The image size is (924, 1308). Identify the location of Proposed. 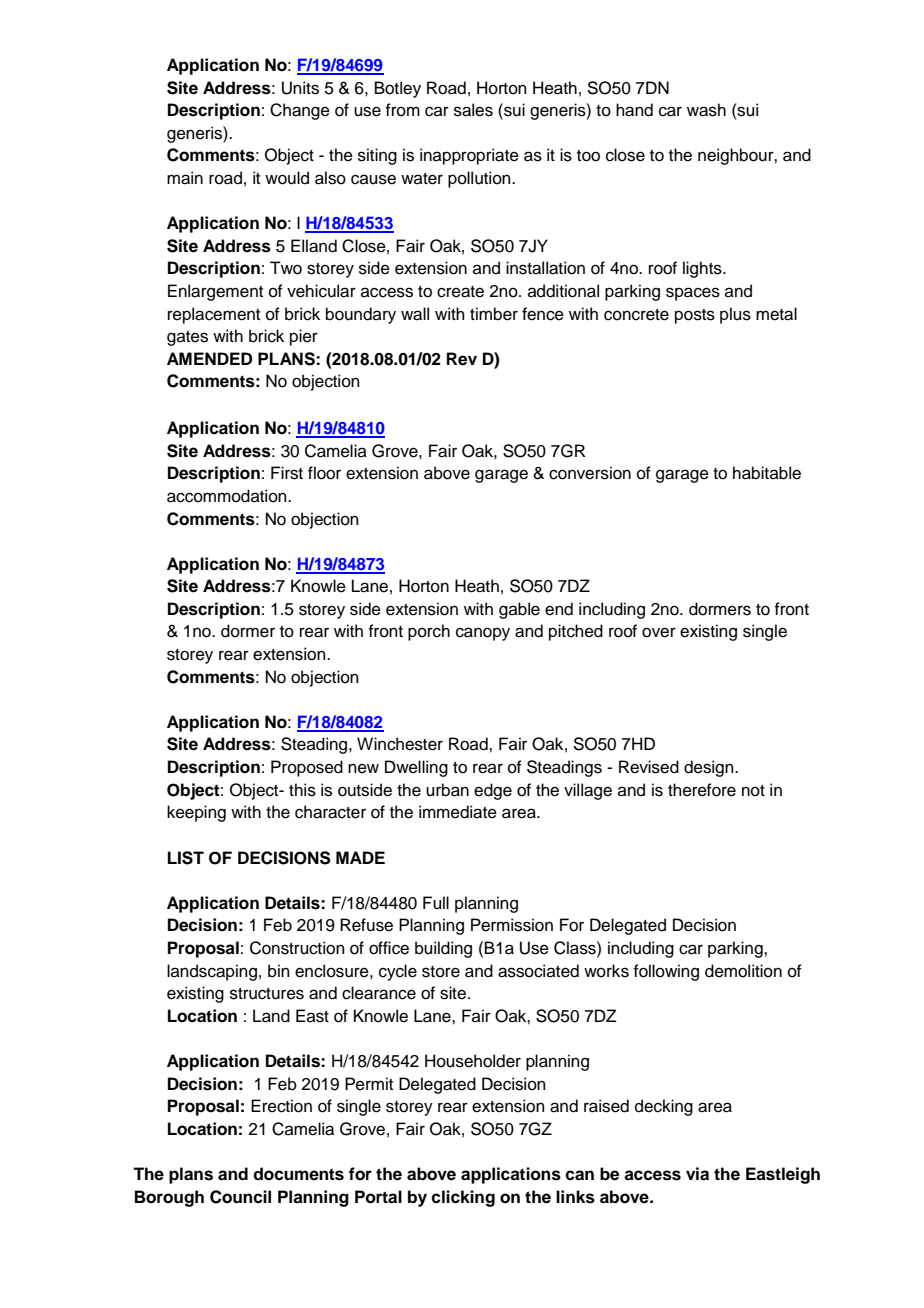
(307, 768).
